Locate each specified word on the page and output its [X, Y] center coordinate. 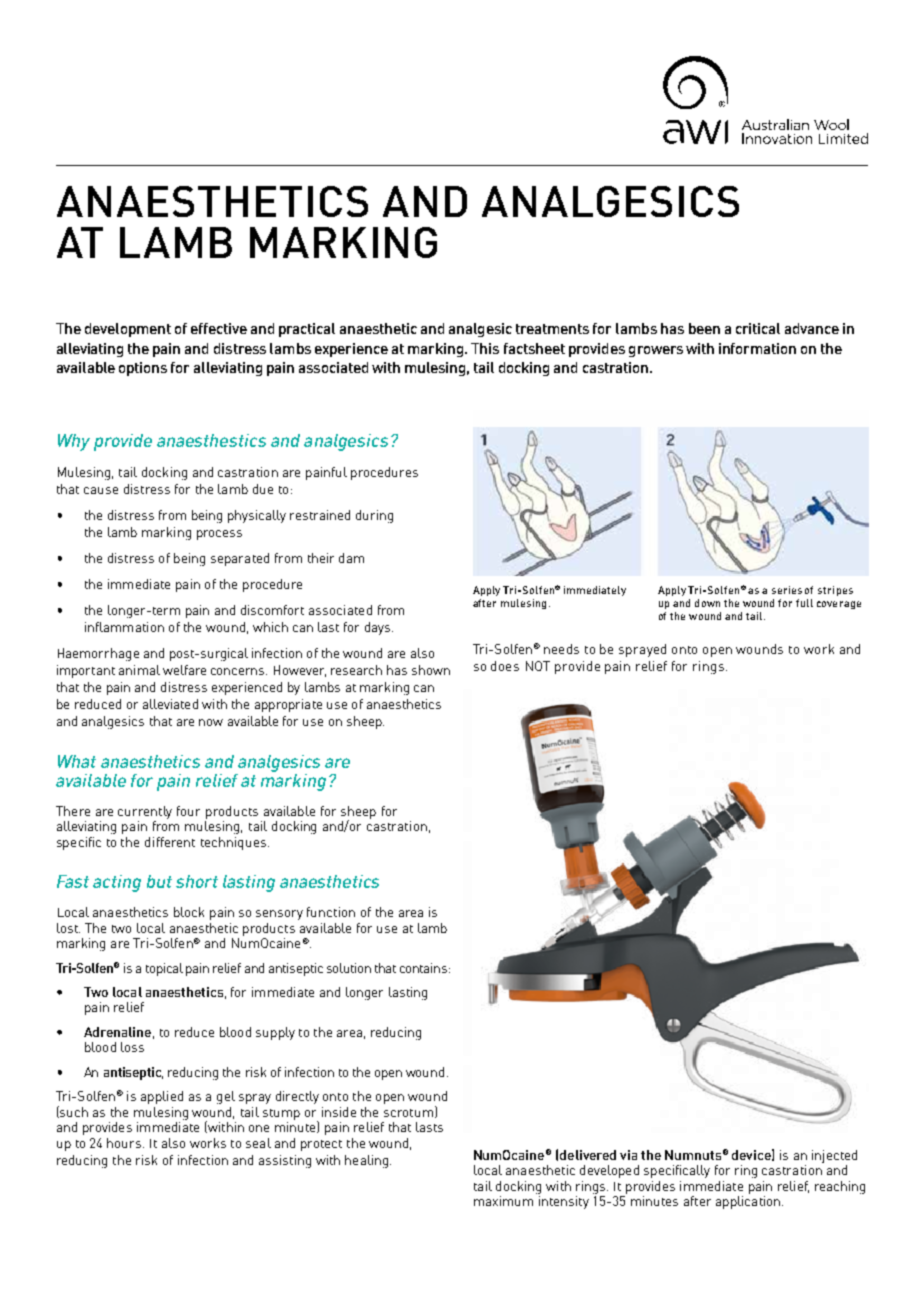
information [757, 348]
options [143, 369]
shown [431, 670]
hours [125, 1143]
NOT [538, 666]
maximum [503, 1201]
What [77, 761]
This [485, 348]
